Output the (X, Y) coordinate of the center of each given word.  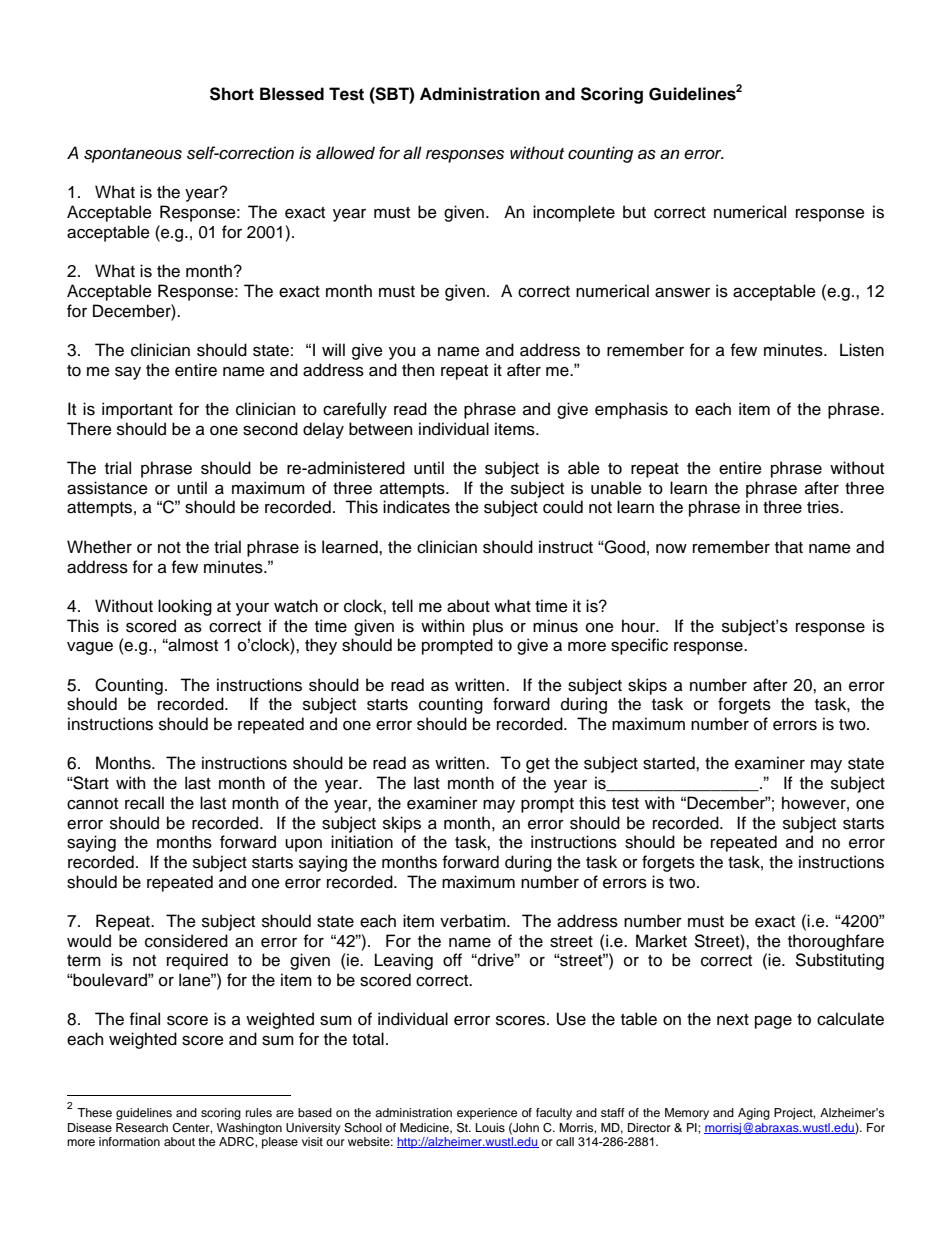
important (137, 410)
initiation (362, 842)
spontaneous (133, 155)
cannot (92, 804)
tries (824, 507)
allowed (345, 153)
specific (639, 646)
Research (142, 1127)
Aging (754, 1114)
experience (487, 1114)
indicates (416, 507)
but (634, 212)
